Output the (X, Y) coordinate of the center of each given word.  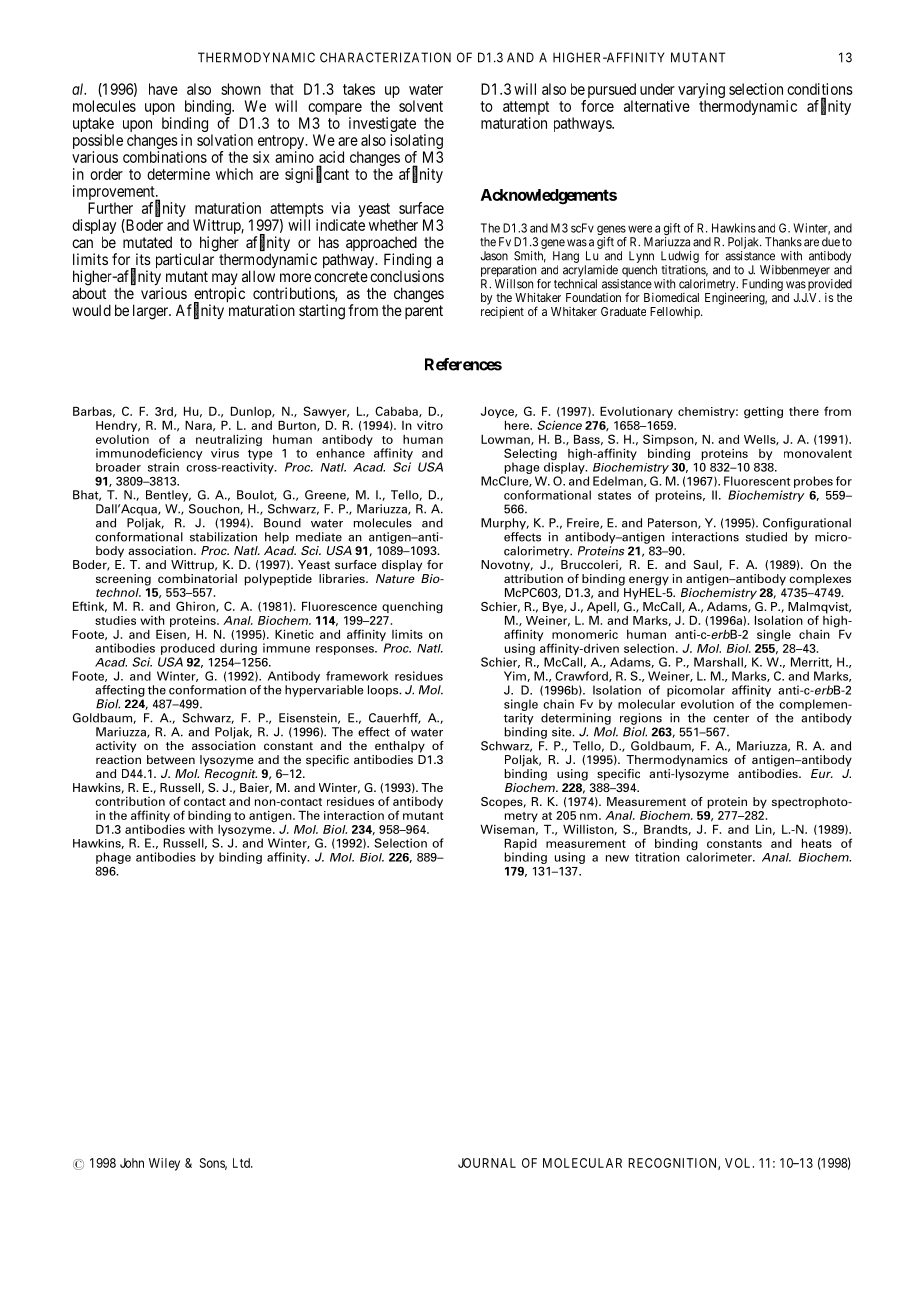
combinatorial (197, 578)
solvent (421, 106)
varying (701, 90)
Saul (706, 564)
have (163, 89)
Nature (395, 578)
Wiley (164, 1164)
